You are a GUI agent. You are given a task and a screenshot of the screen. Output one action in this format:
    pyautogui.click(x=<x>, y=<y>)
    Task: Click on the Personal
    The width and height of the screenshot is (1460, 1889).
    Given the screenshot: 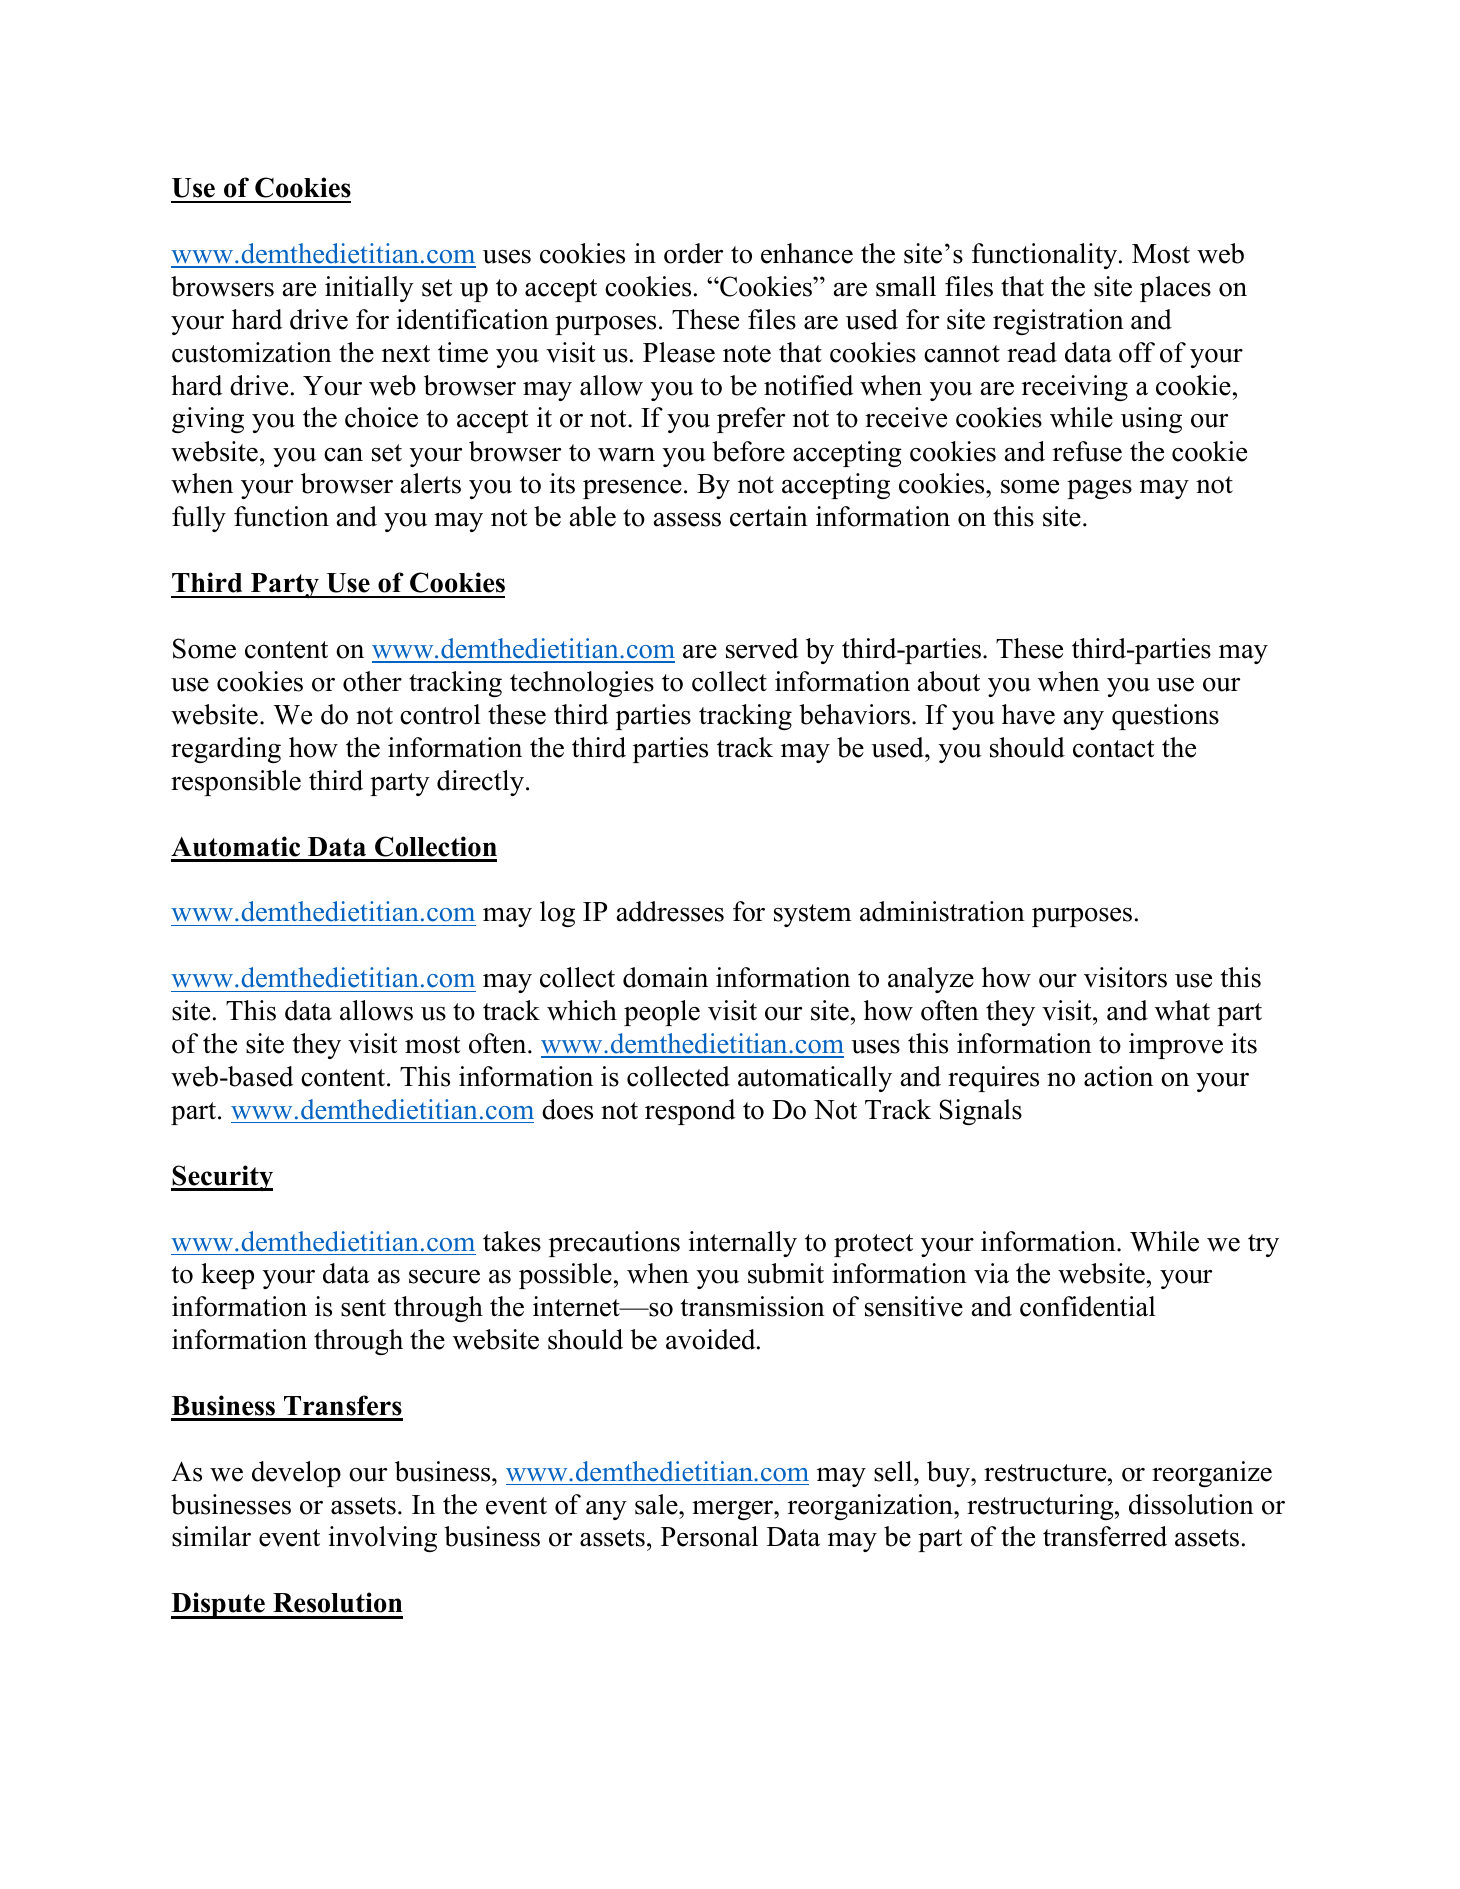 What is the action you would take?
    pyautogui.click(x=709, y=1536)
